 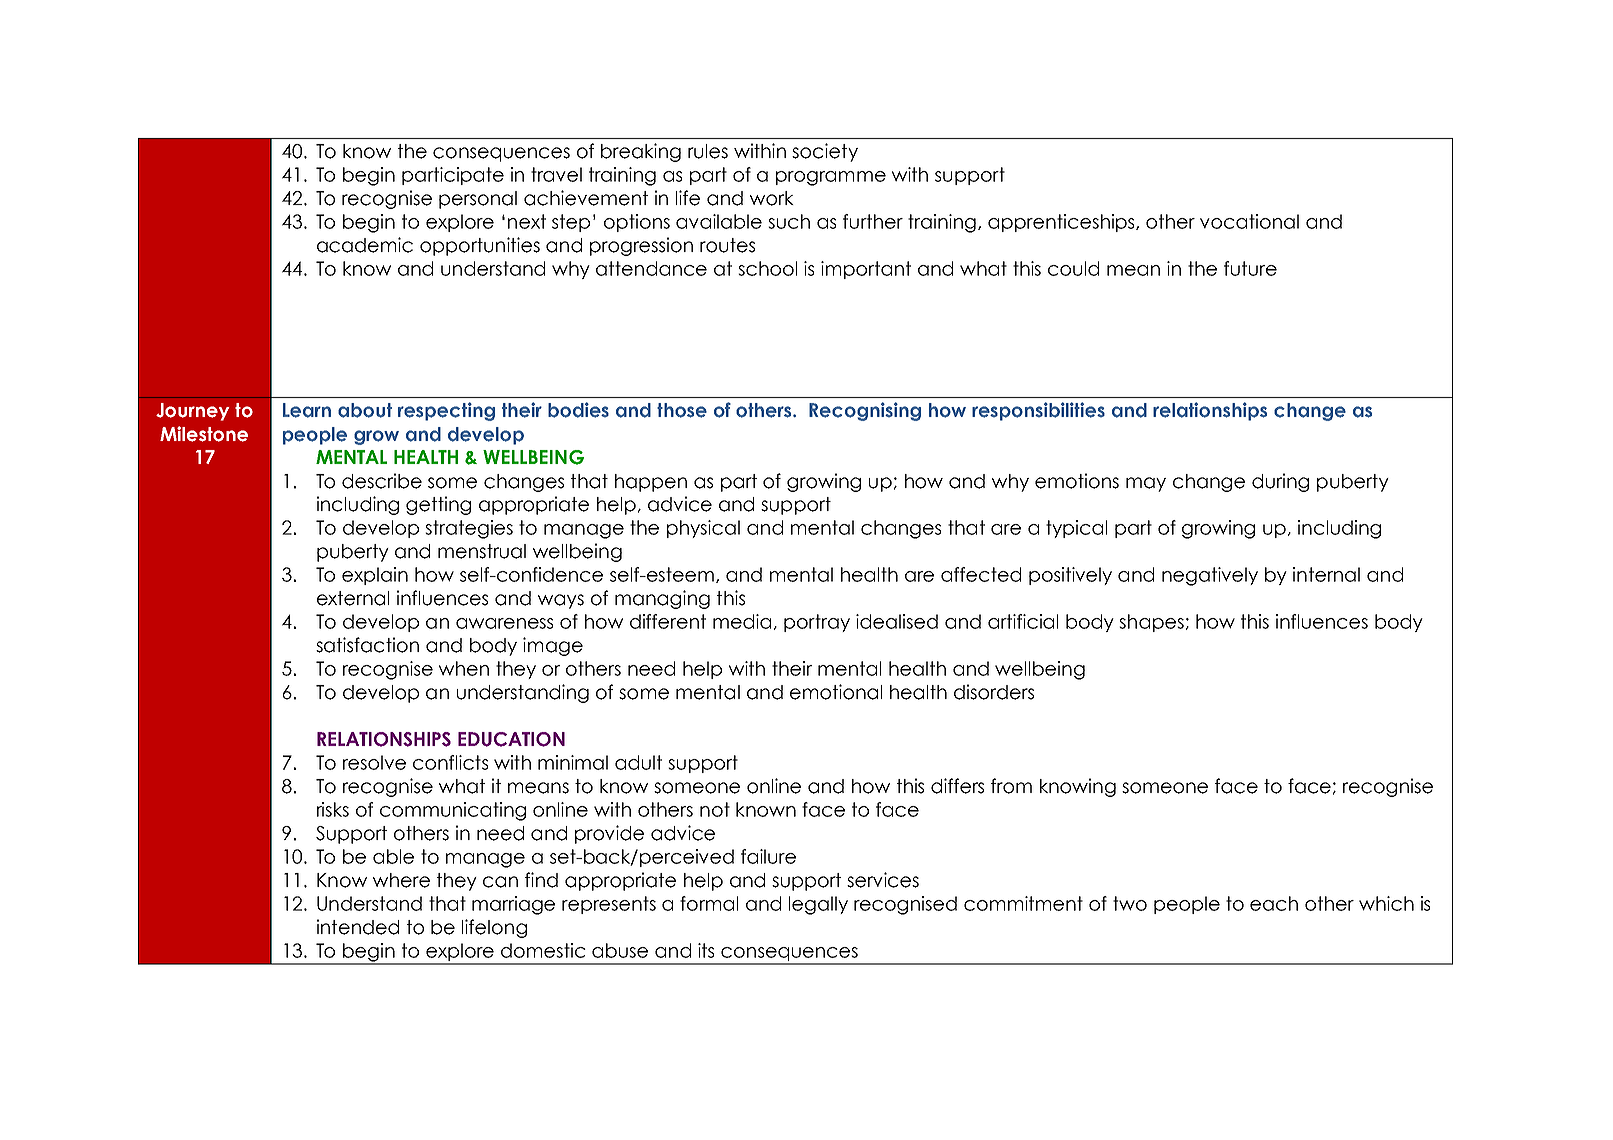 I want to click on Recognising, so click(x=865, y=411).
